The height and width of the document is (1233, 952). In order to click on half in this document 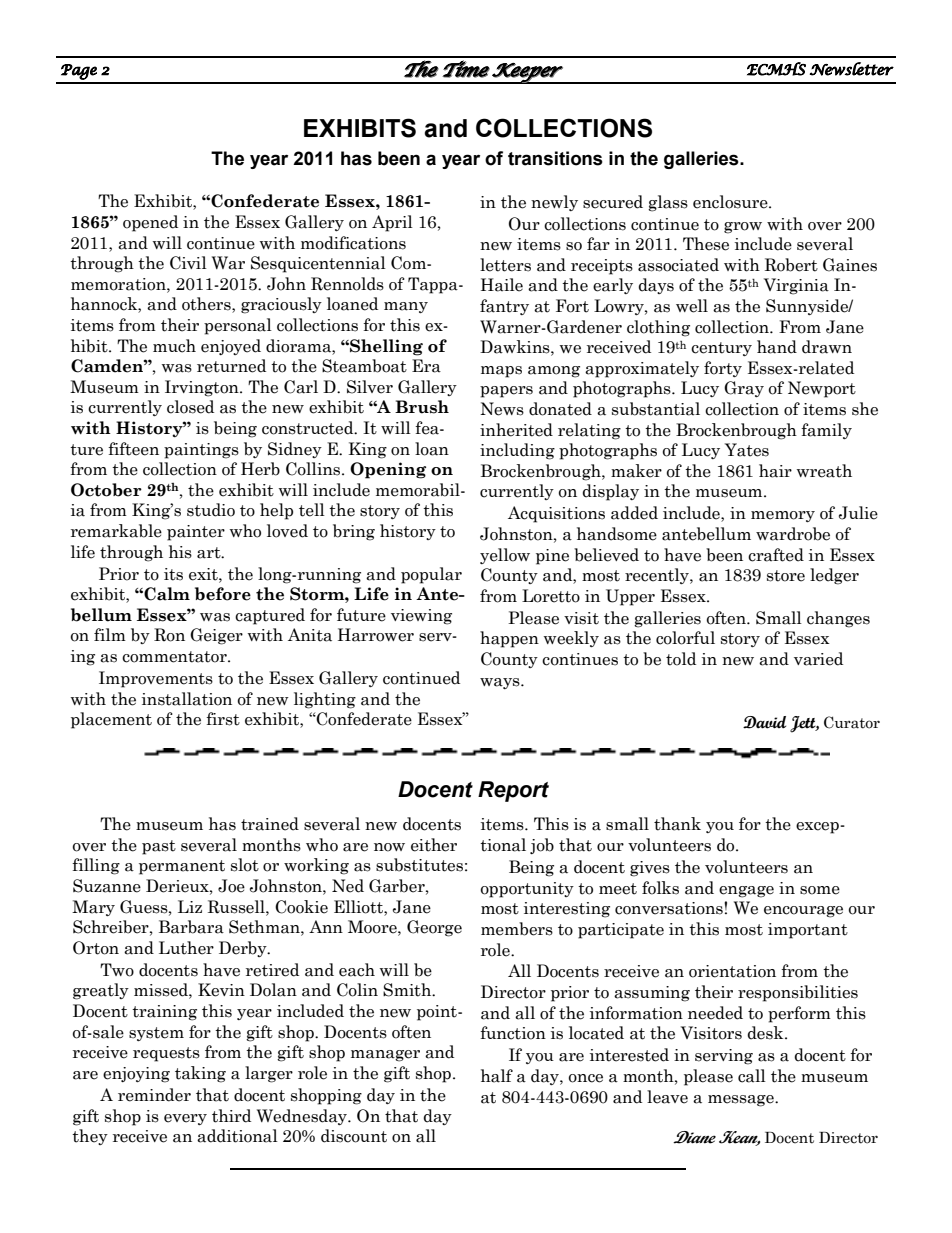, I will do `click(497, 1076)`.
